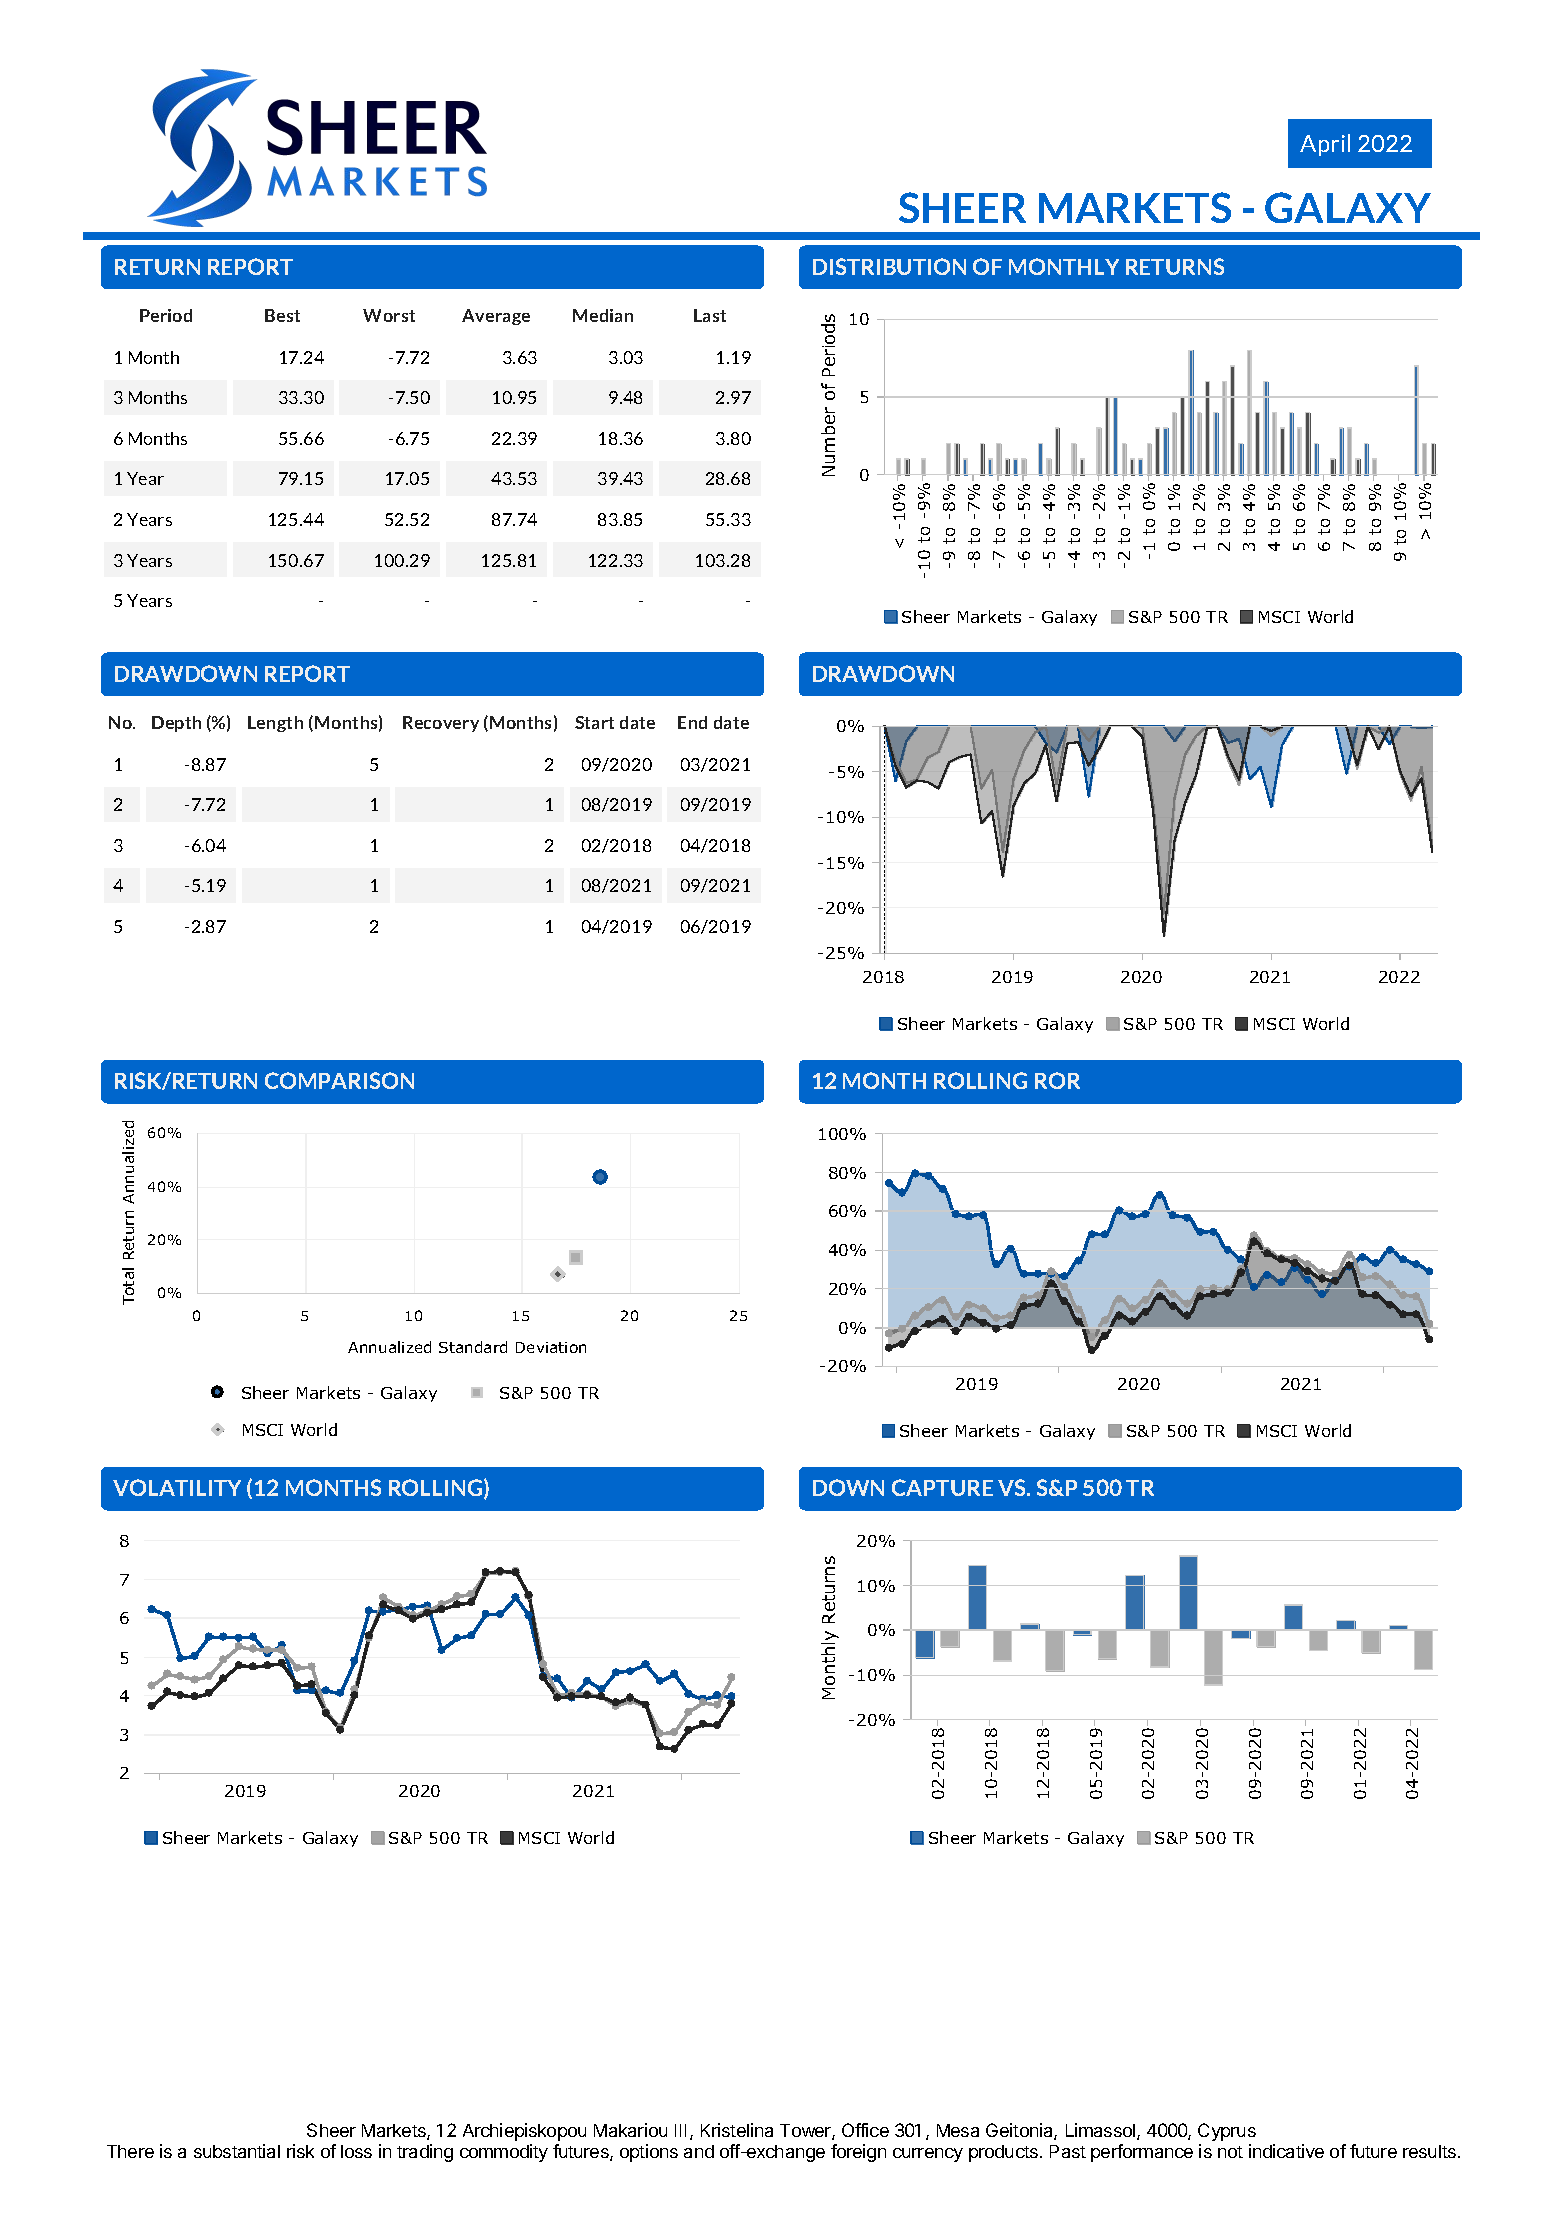  What do you see at coordinates (275, 724) in the image?
I see `Length` at bounding box center [275, 724].
